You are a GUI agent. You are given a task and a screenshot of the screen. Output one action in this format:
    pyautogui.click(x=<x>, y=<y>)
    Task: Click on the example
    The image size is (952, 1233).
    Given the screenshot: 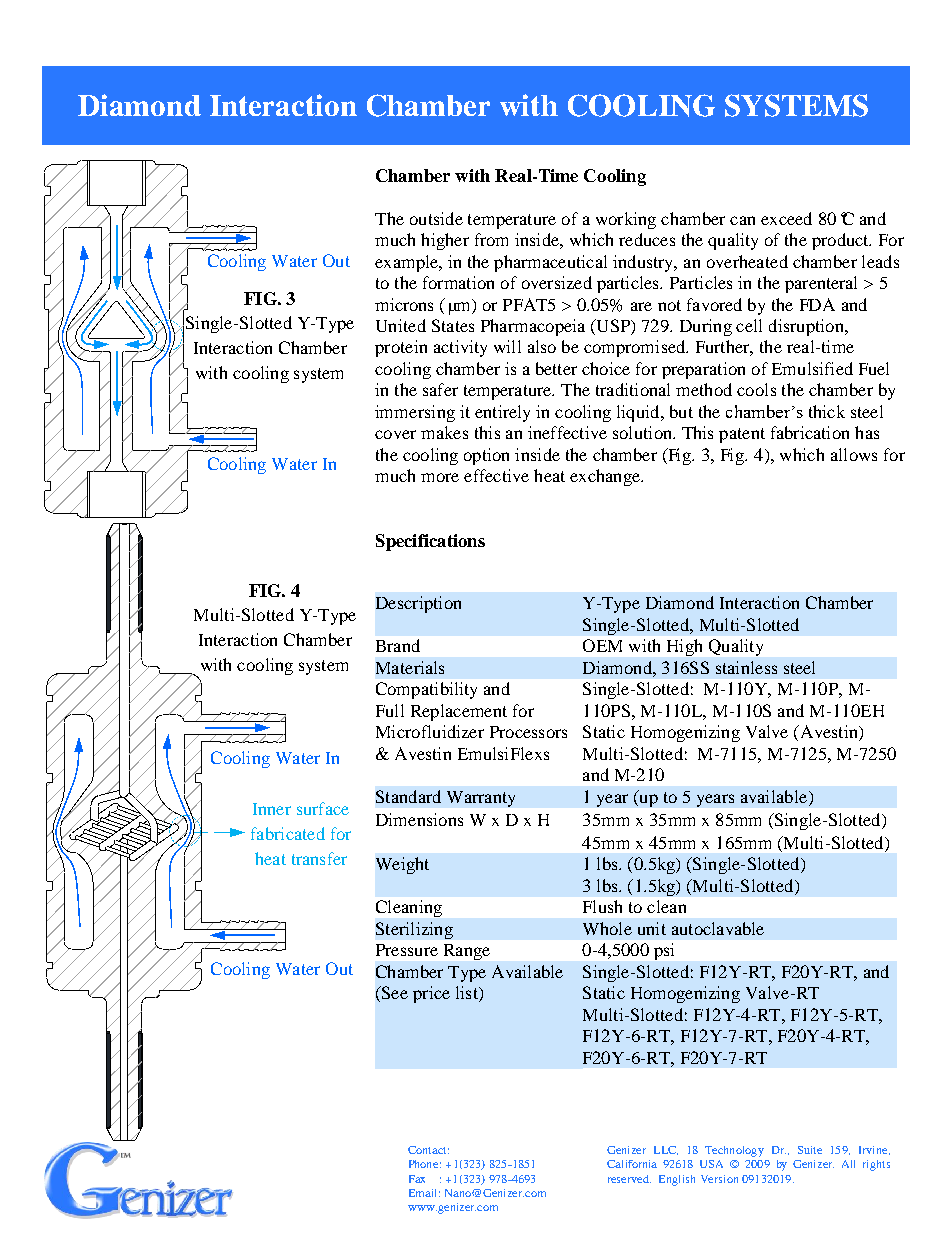 What is the action you would take?
    pyautogui.click(x=407, y=263)
